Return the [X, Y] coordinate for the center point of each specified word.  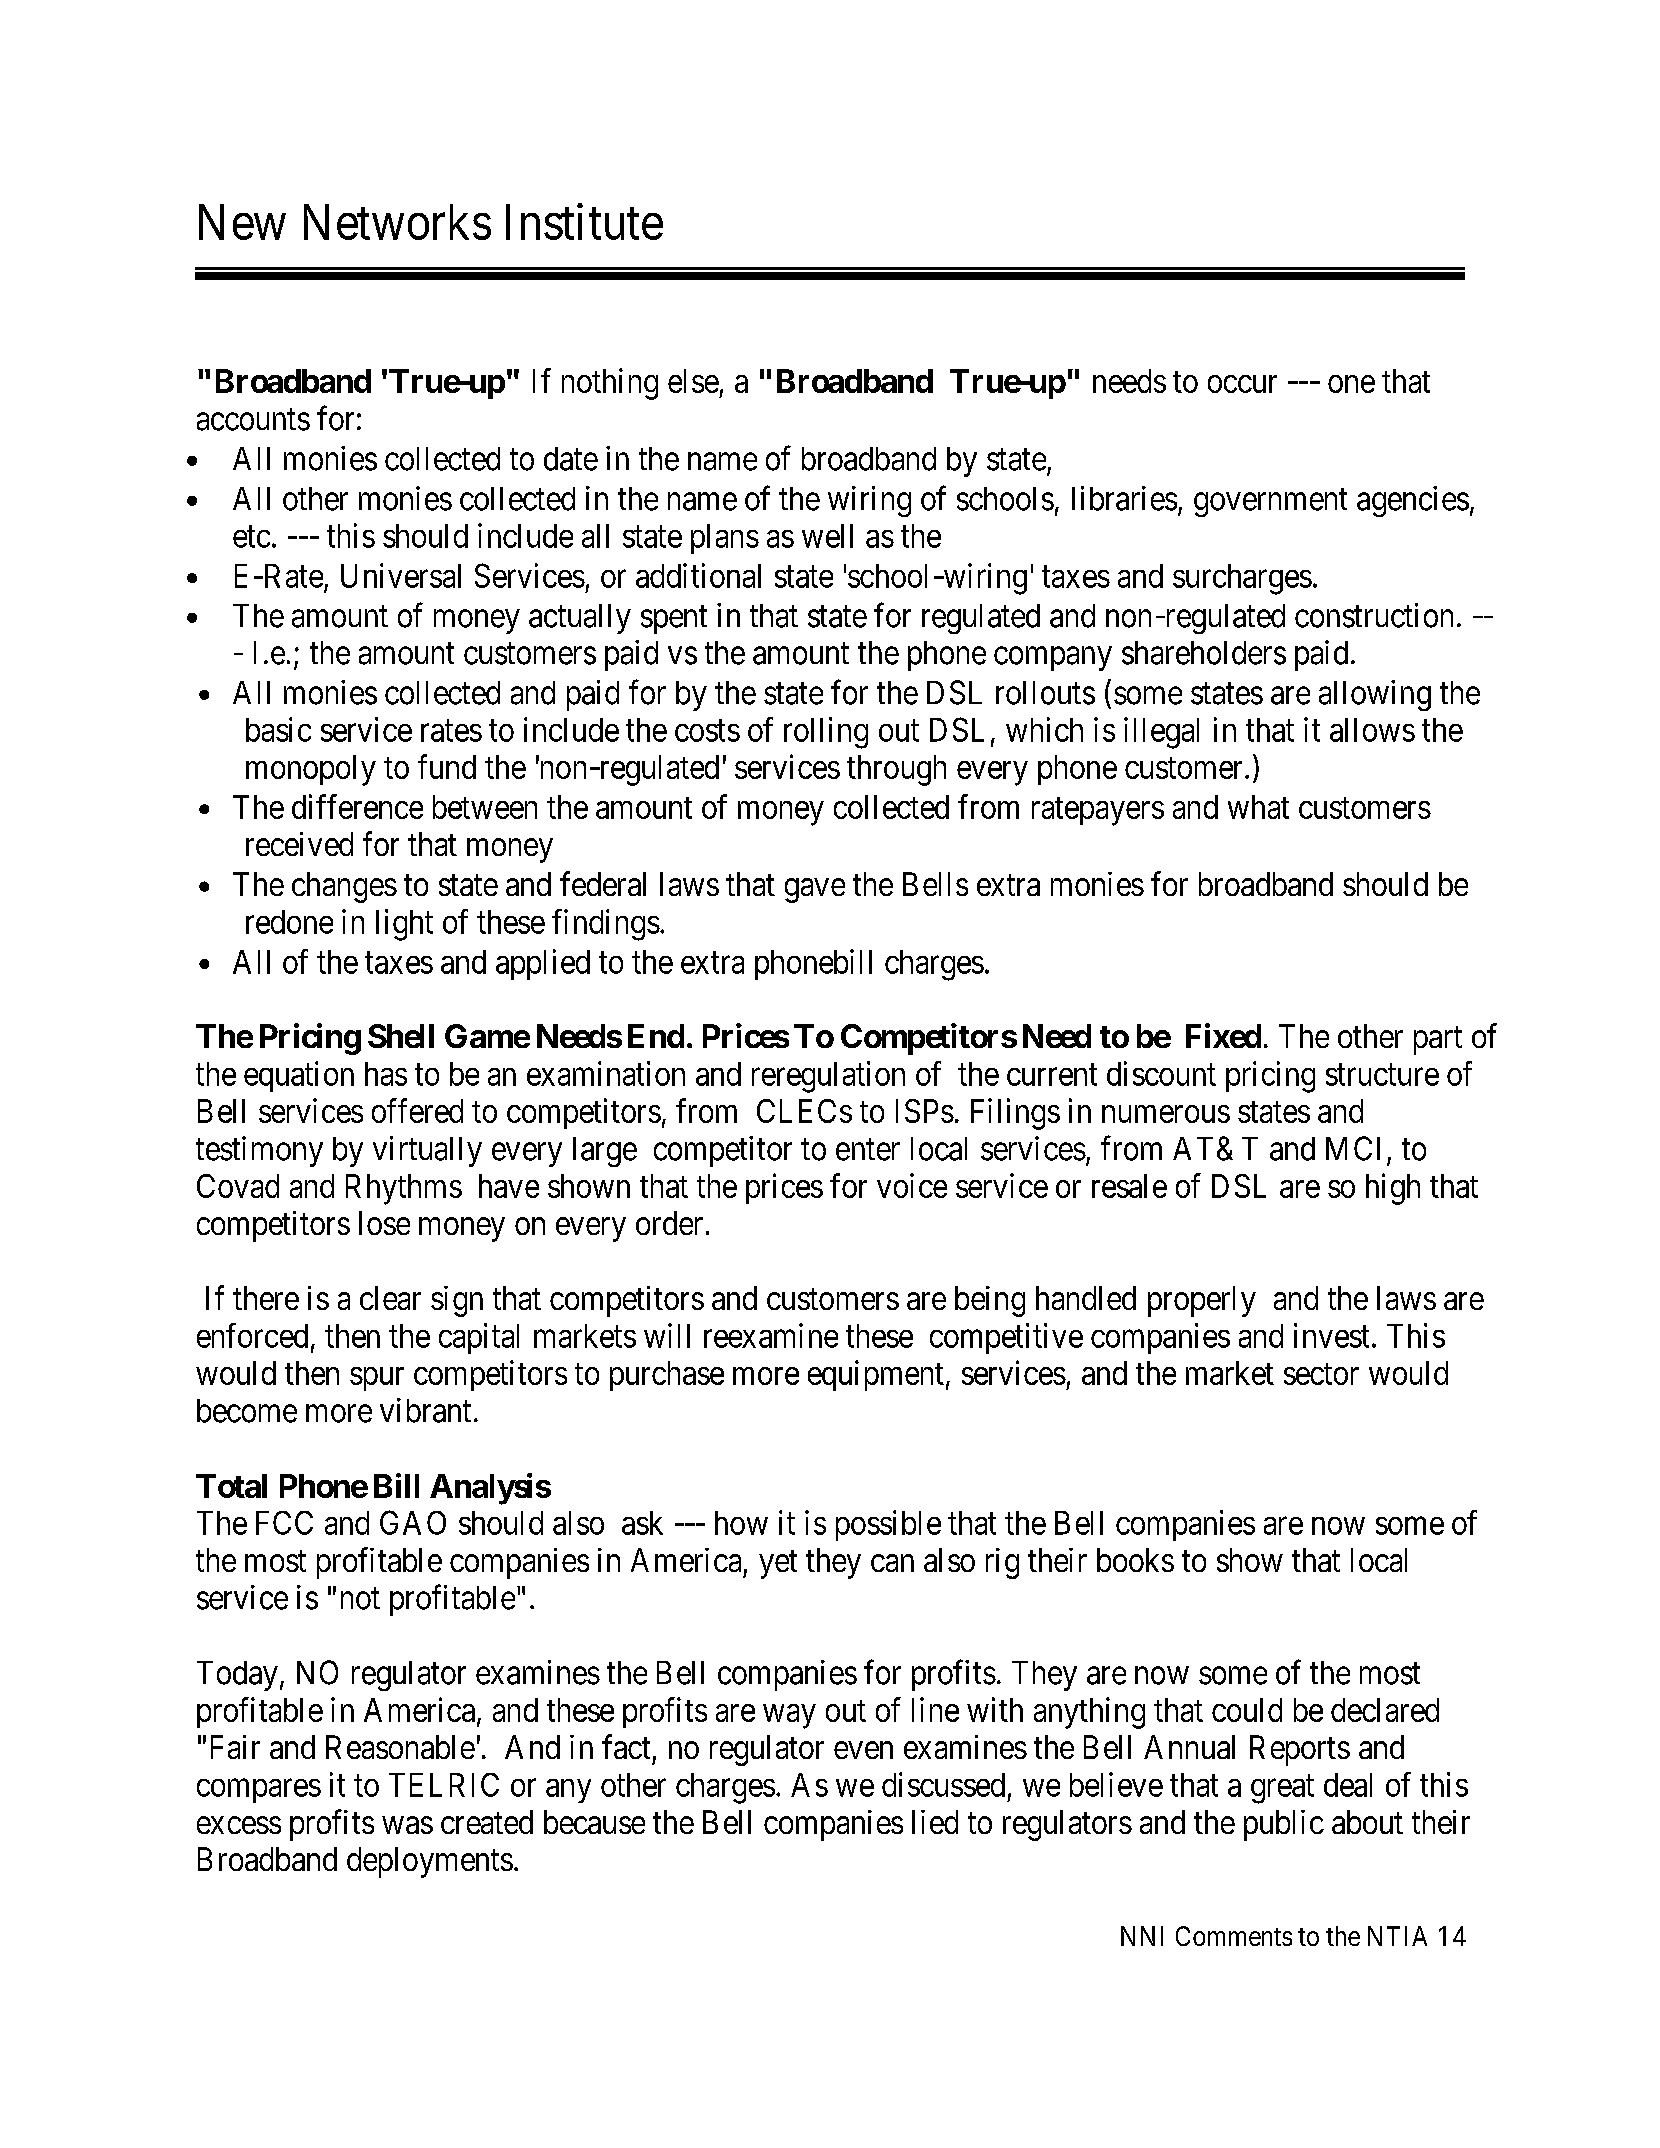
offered [417, 1110]
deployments [430, 1862]
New [242, 222]
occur [1242, 384]
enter [868, 1150]
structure [1382, 1075]
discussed [943, 1784]
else [693, 381]
